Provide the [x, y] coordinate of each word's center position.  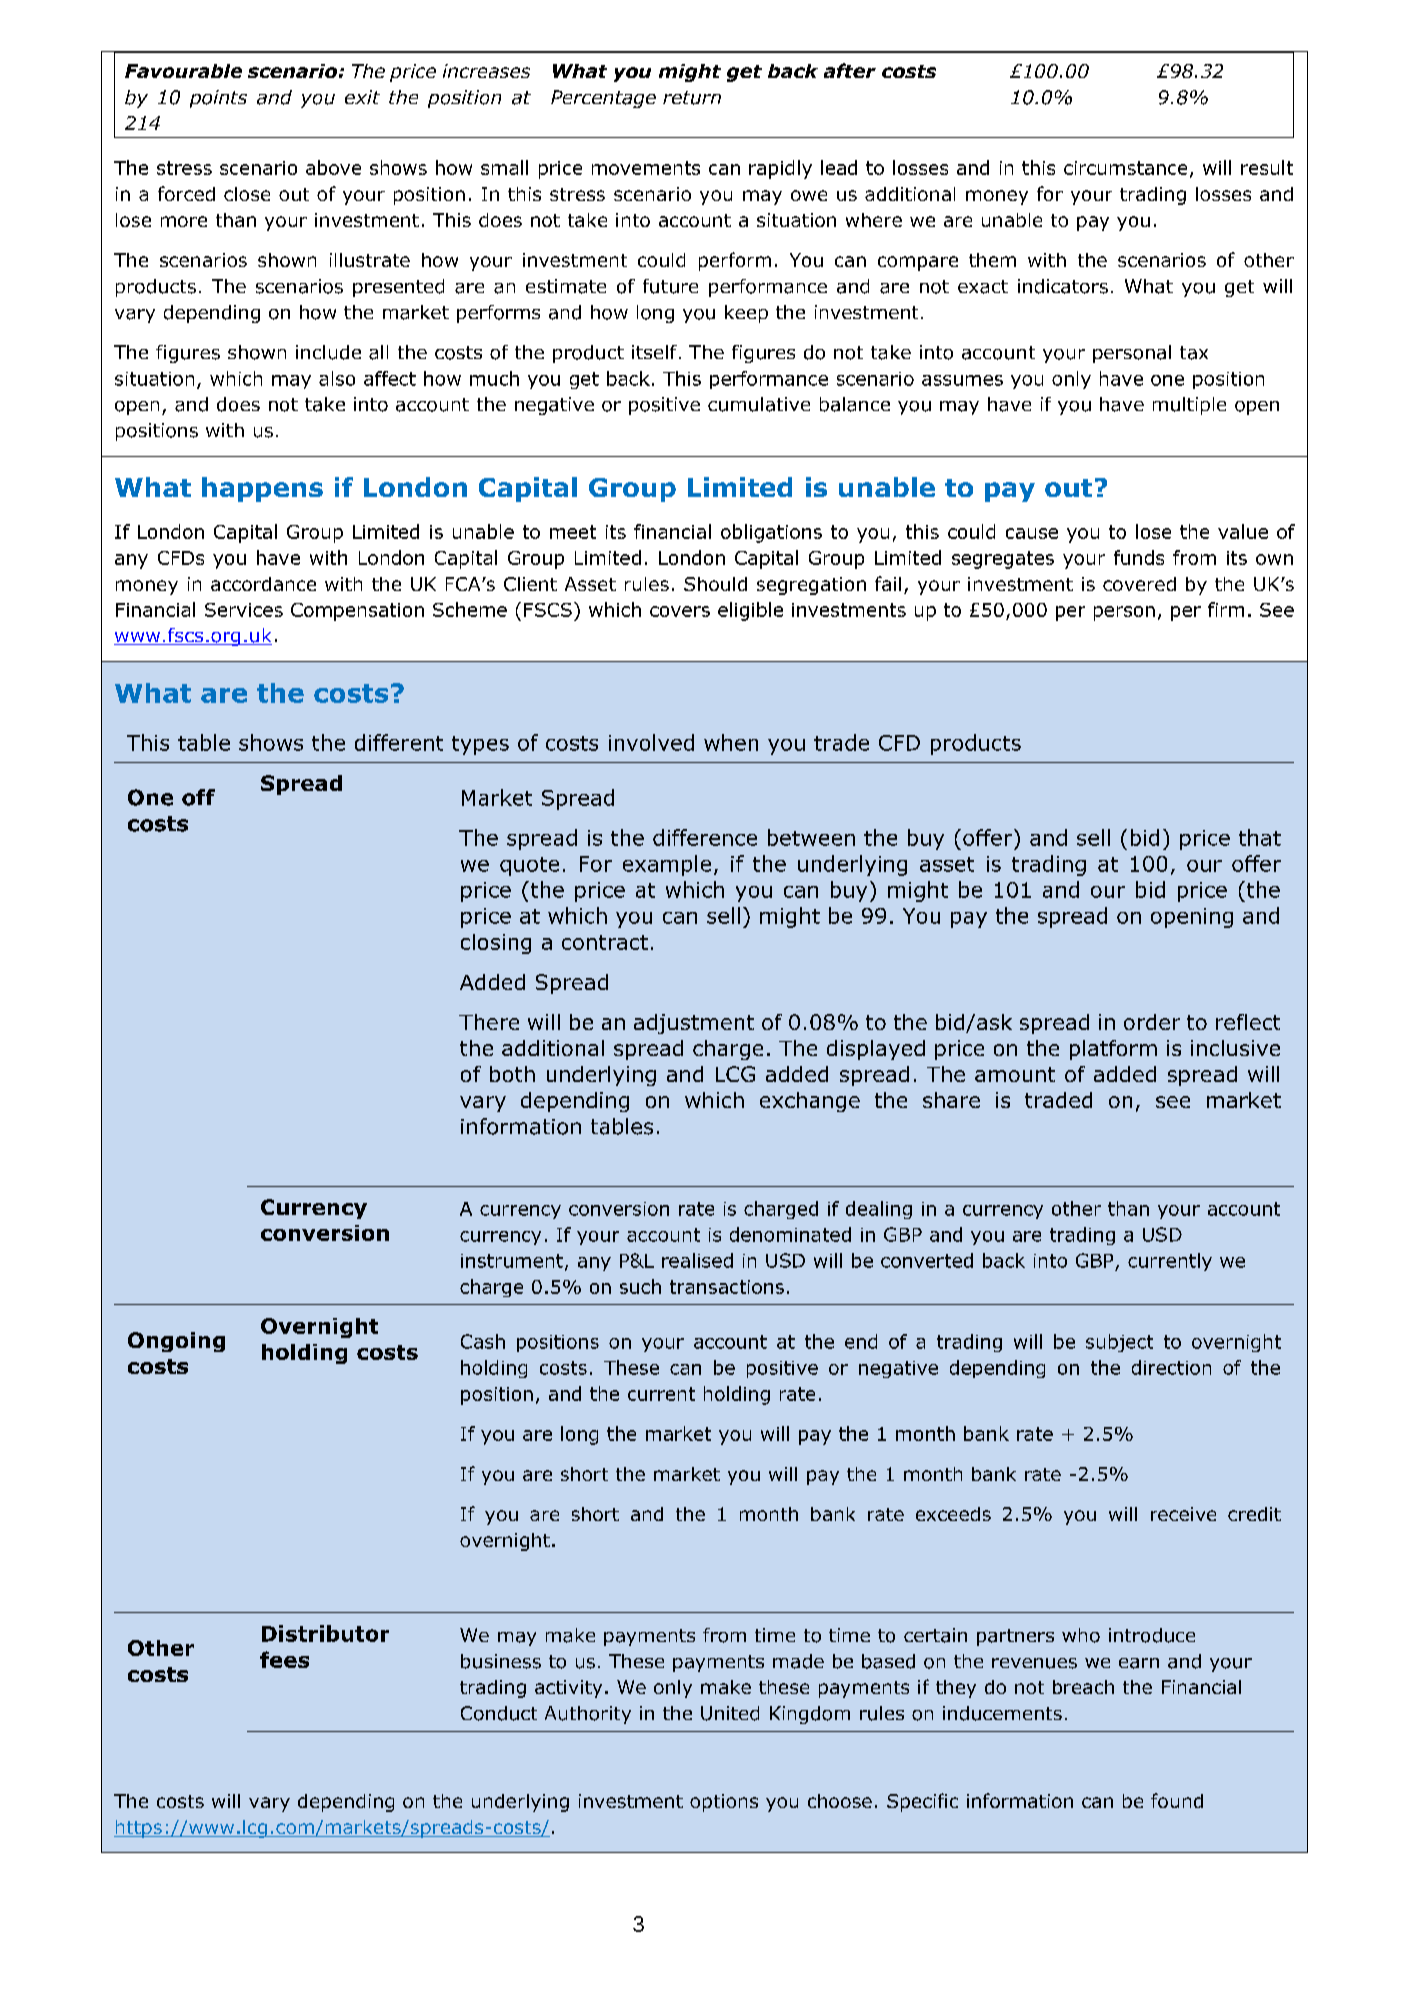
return [692, 98]
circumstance [1125, 168]
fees [284, 1659]
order [1152, 1022]
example [667, 865]
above [333, 167]
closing [496, 944]
